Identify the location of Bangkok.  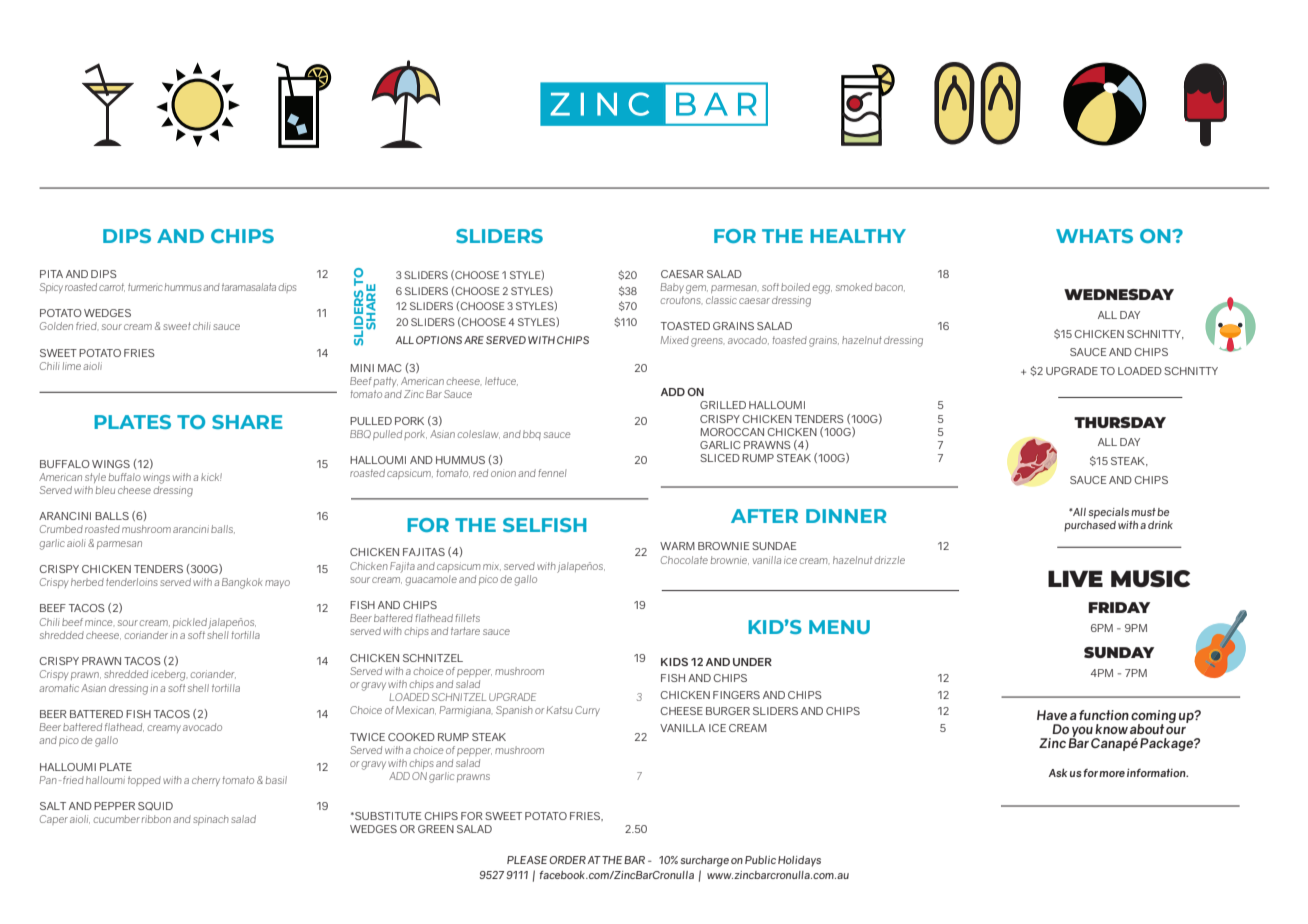
(242, 583).
